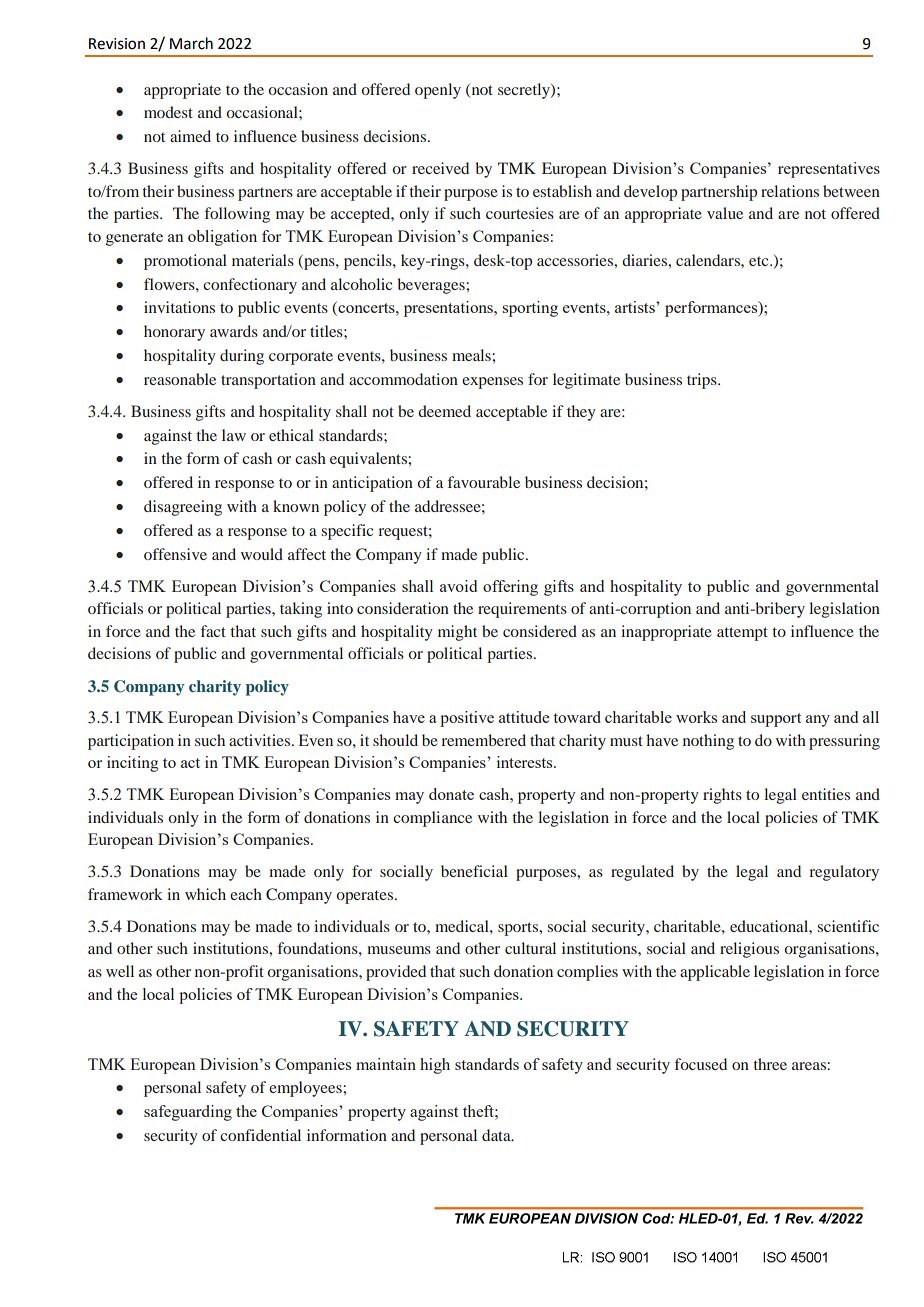 Image resolution: width=924 pixels, height=1307 pixels. I want to click on avoid, so click(458, 586).
